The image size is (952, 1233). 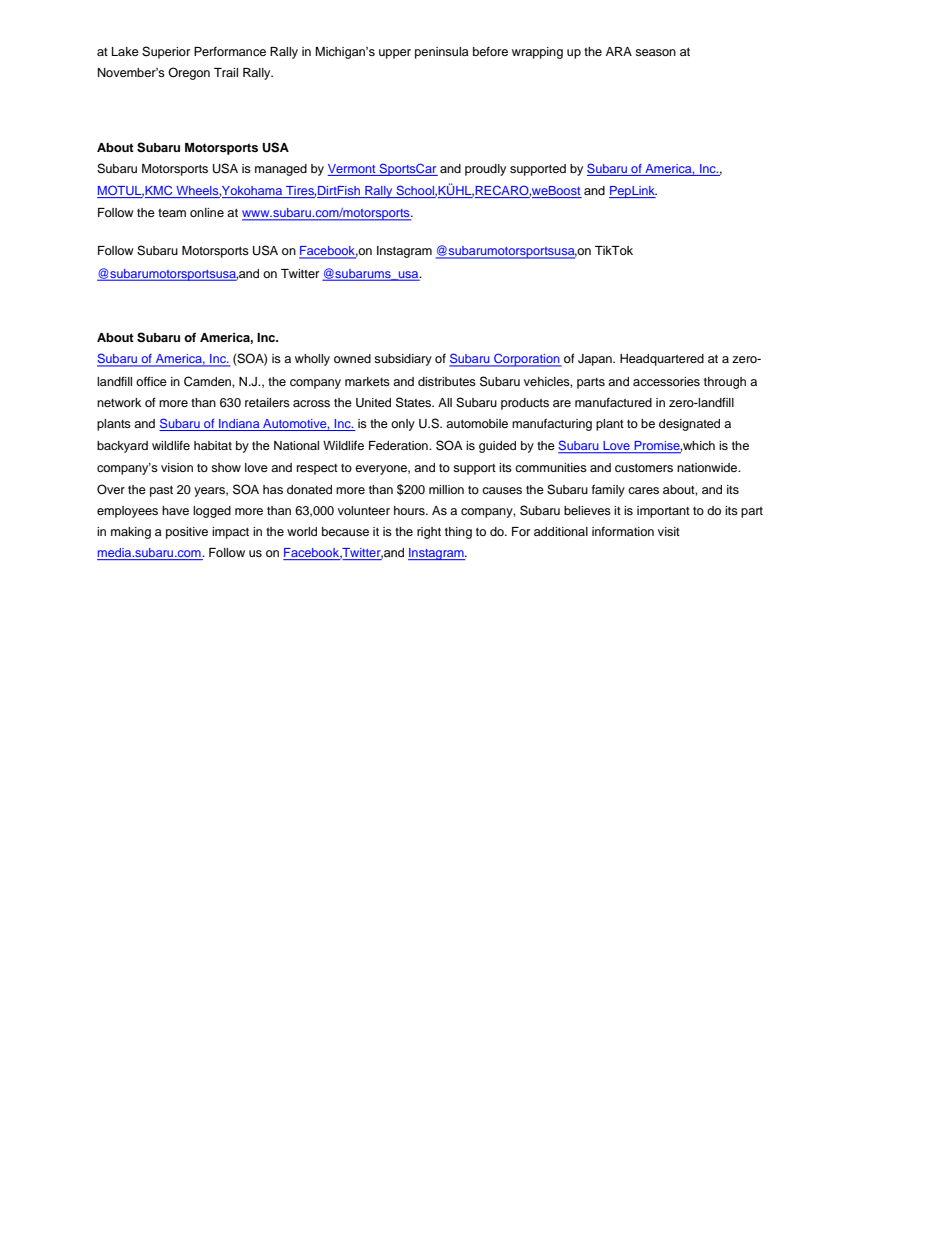 I want to click on have, so click(x=175, y=510).
